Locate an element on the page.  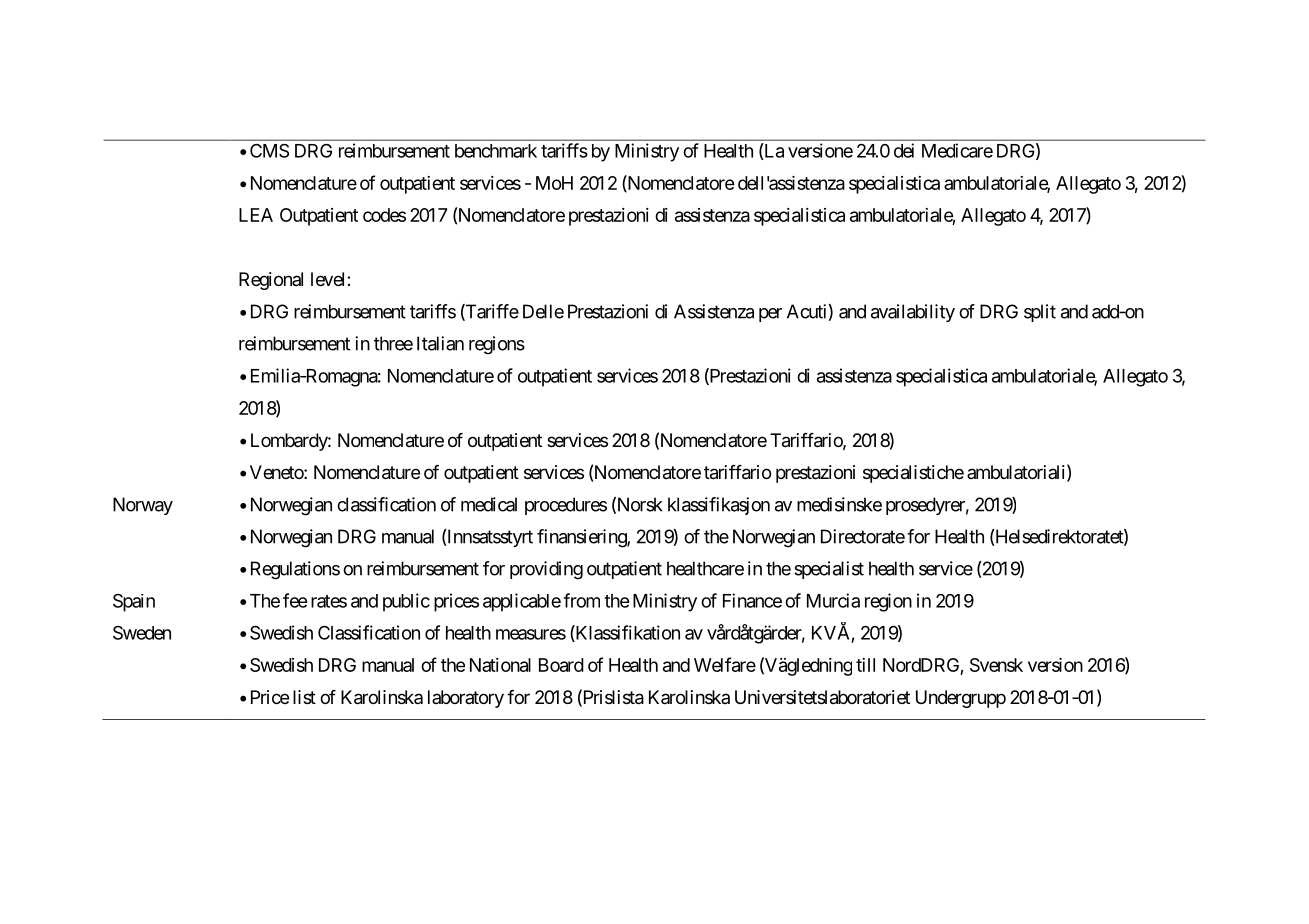
split is located at coordinates (1040, 313).
